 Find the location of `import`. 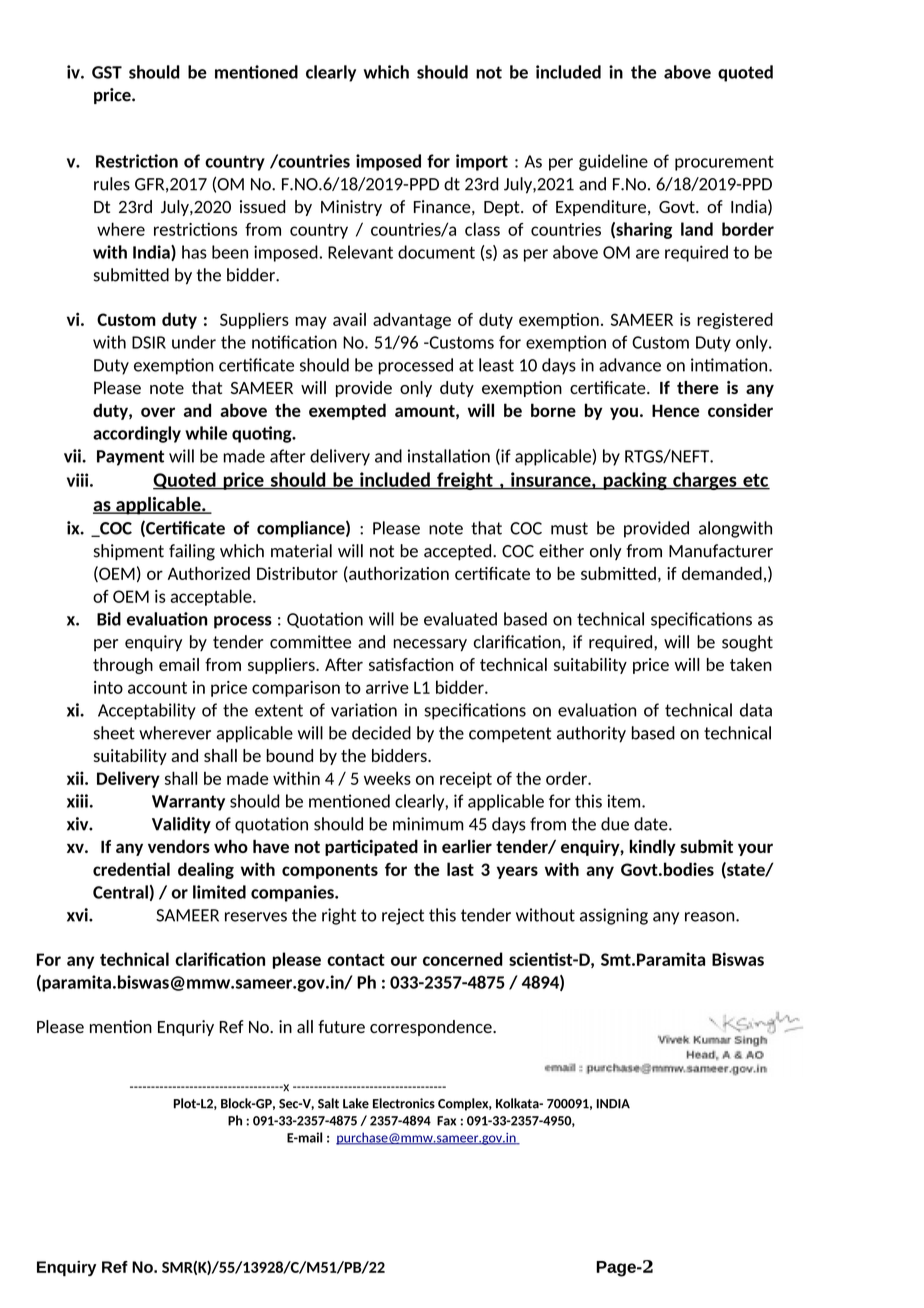

import is located at coordinates (482, 162).
